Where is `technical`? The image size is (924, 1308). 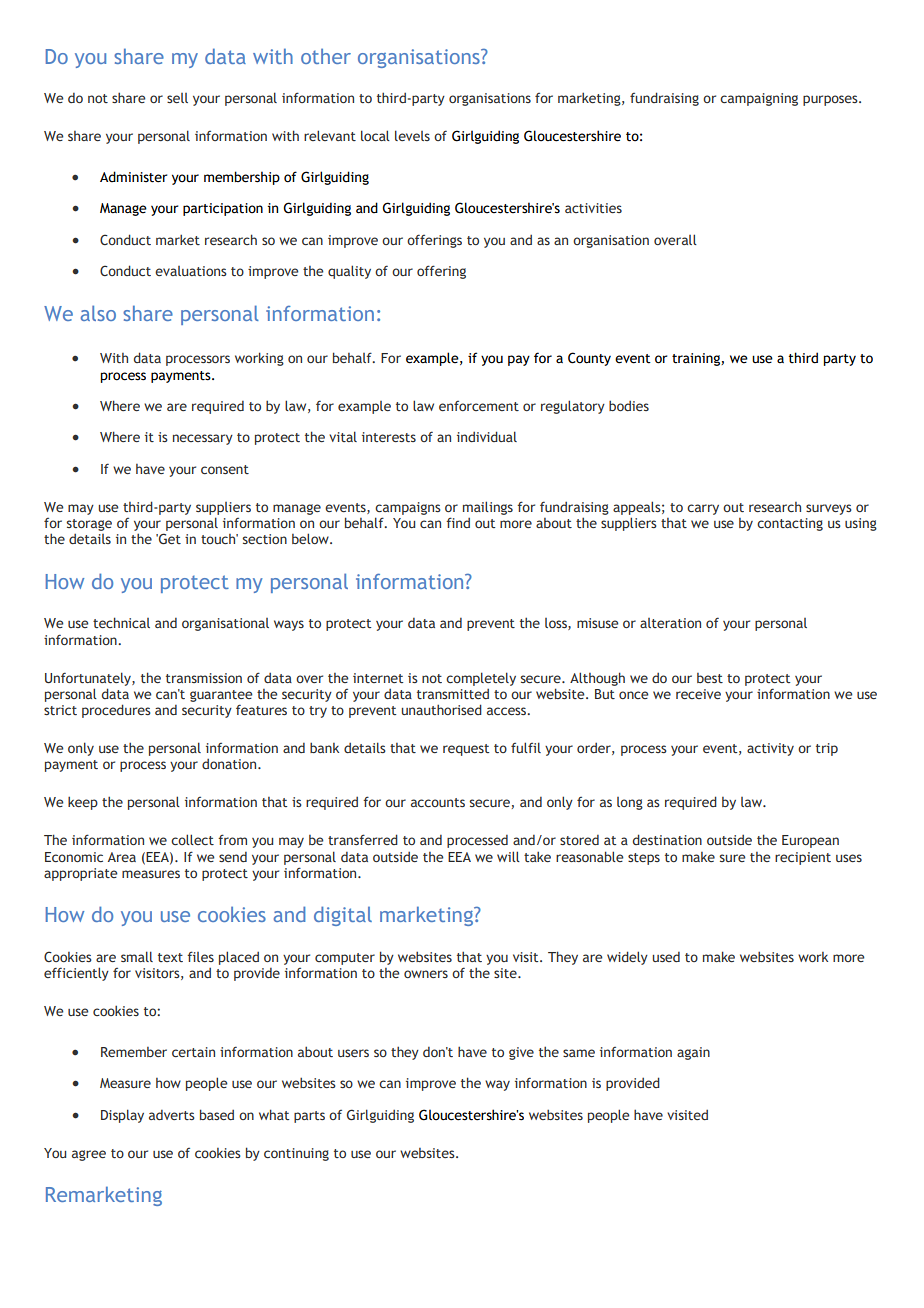
technical is located at coordinates (121, 622).
